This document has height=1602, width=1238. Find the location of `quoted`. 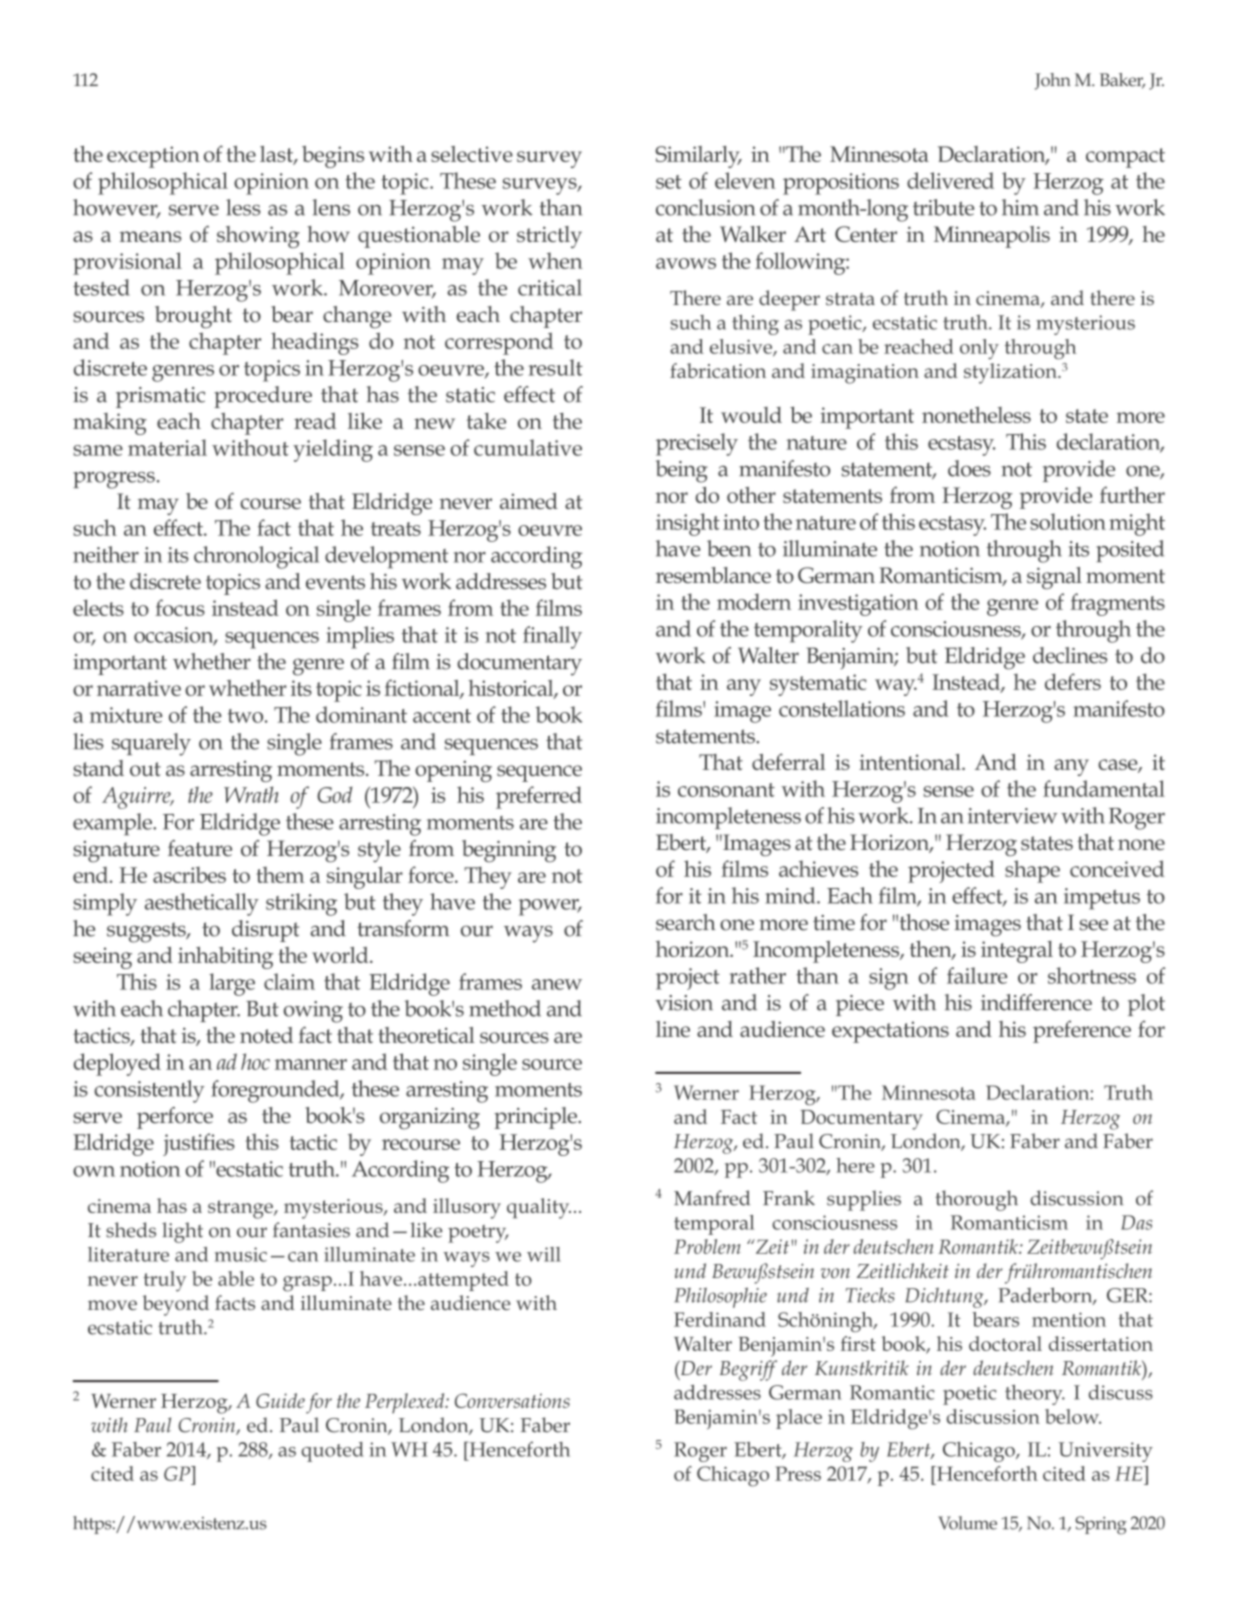

quoted is located at coordinates (332, 1452).
